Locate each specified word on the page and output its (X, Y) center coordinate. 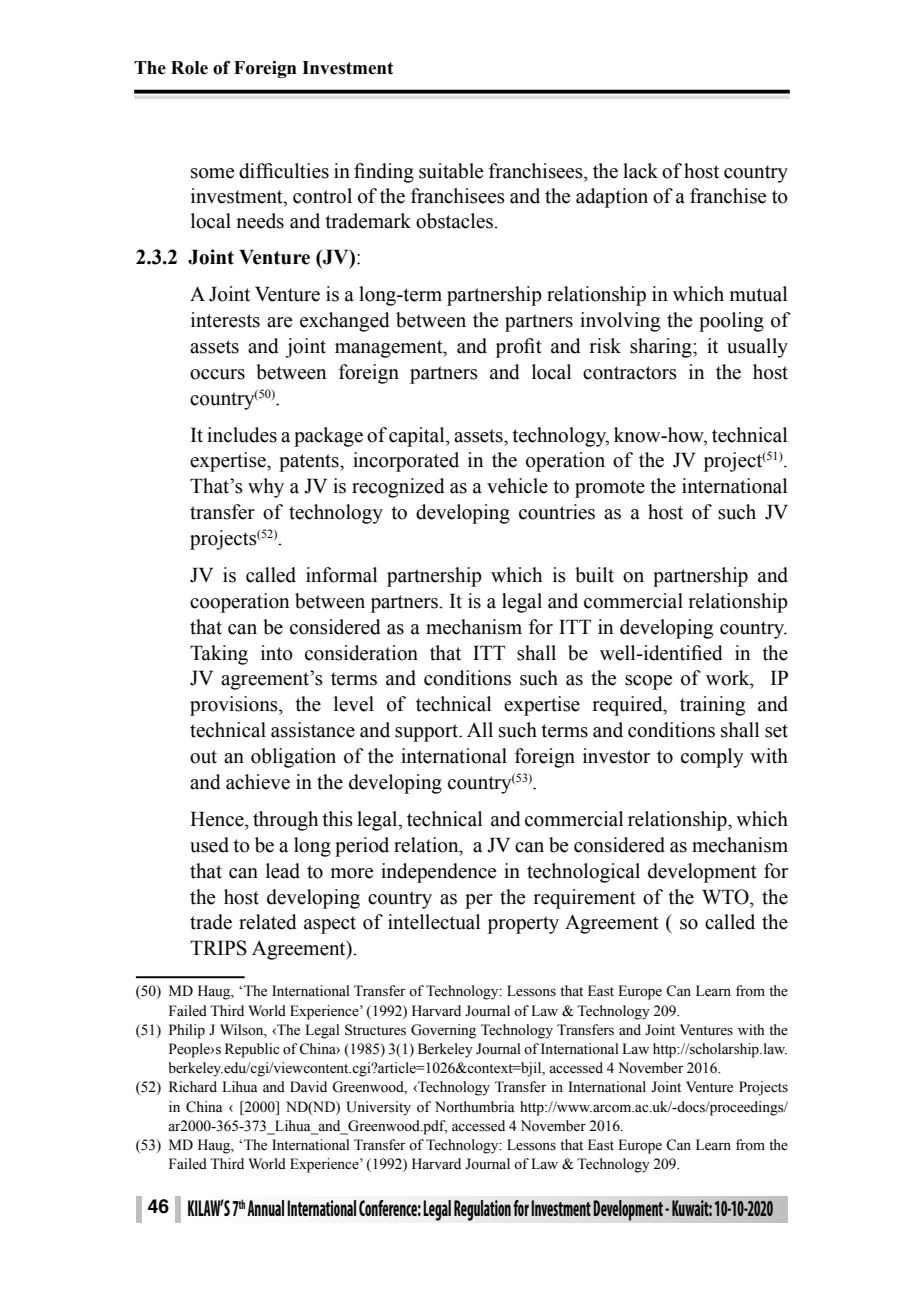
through (285, 821)
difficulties (284, 171)
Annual (265, 1208)
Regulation (482, 1210)
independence (438, 873)
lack (640, 171)
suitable (451, 171)
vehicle (517, 486)
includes (242, 435)
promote (610, 489)
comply (712, 758)
